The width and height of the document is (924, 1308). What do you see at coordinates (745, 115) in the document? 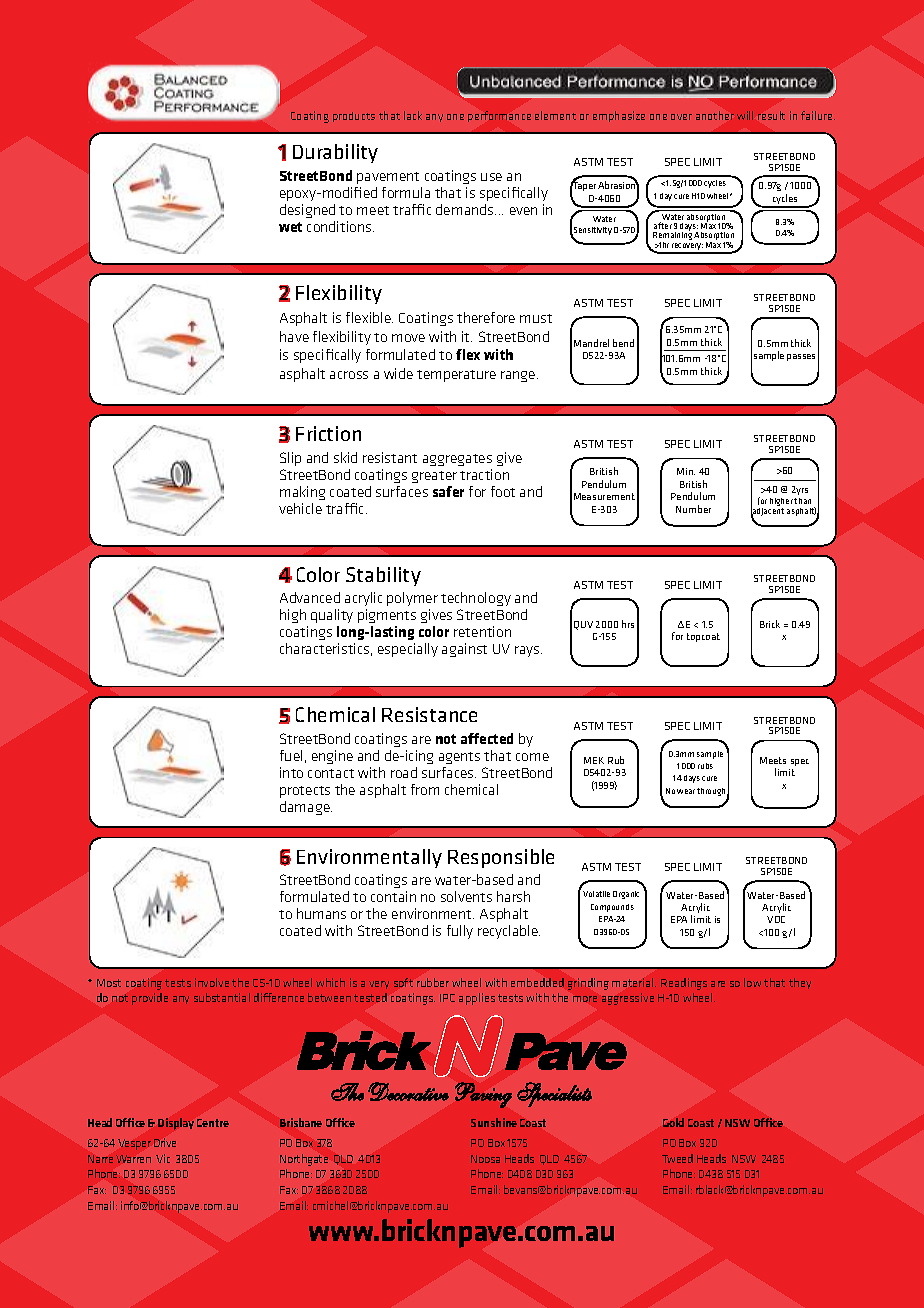
I see `will` at bounding box center [745, 115].
